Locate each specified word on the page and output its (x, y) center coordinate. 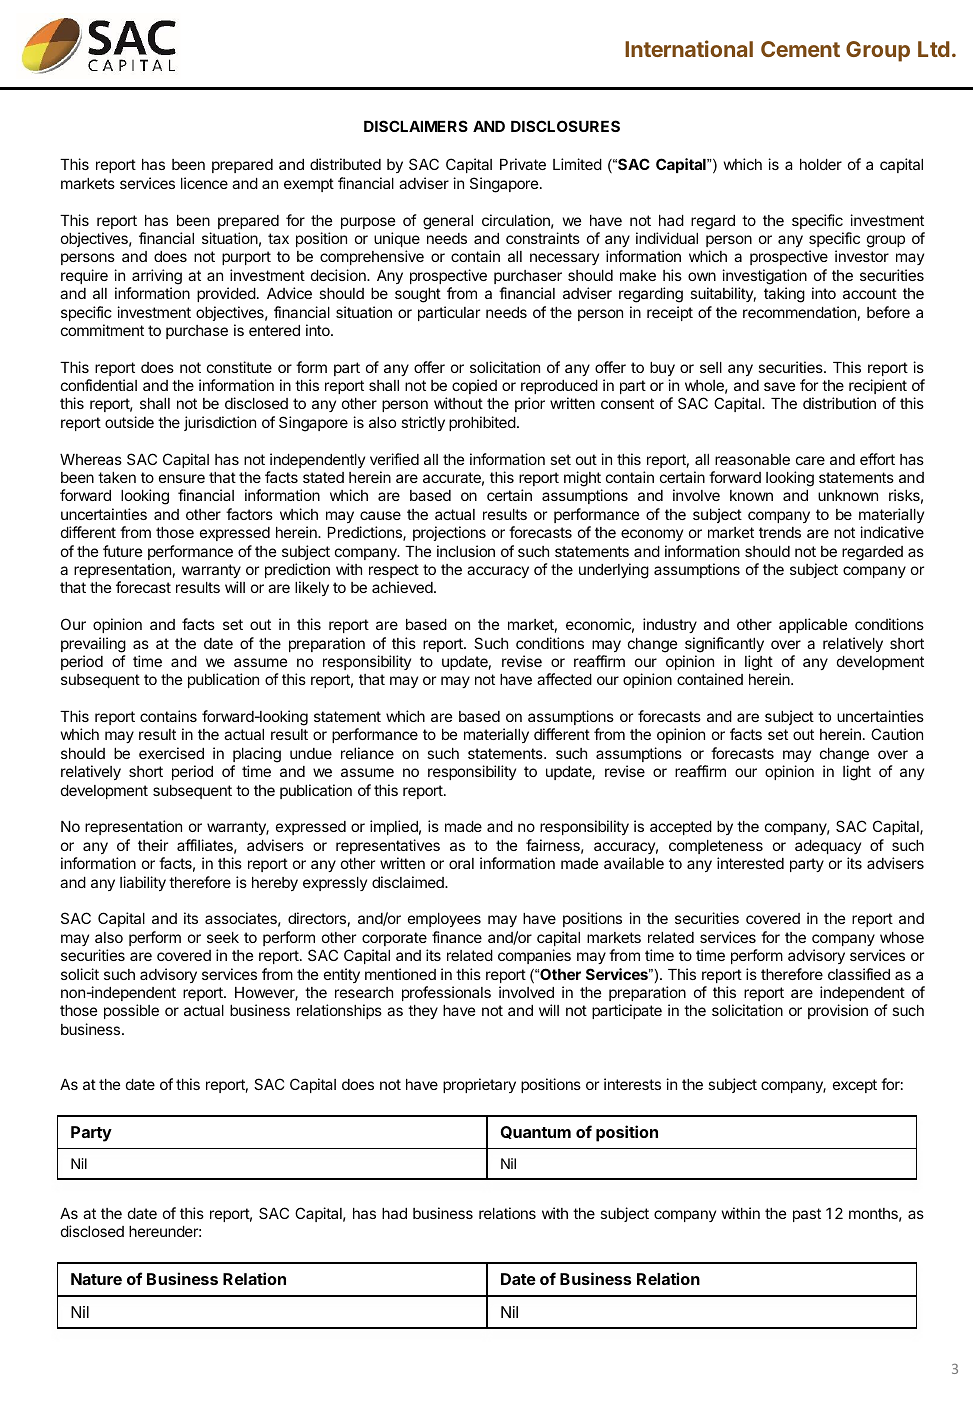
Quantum (536, 1132)
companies (534, 956)
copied (474, 386)
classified (859, 974)
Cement (800, 49)
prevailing (93, 645)
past (807, 1215)
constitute (239, 367)
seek (223, 937)
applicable (813, 625)
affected (564, 679)
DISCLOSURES (565, 126)
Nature (96, 1279)
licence (204, 183)
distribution (839, 403)
